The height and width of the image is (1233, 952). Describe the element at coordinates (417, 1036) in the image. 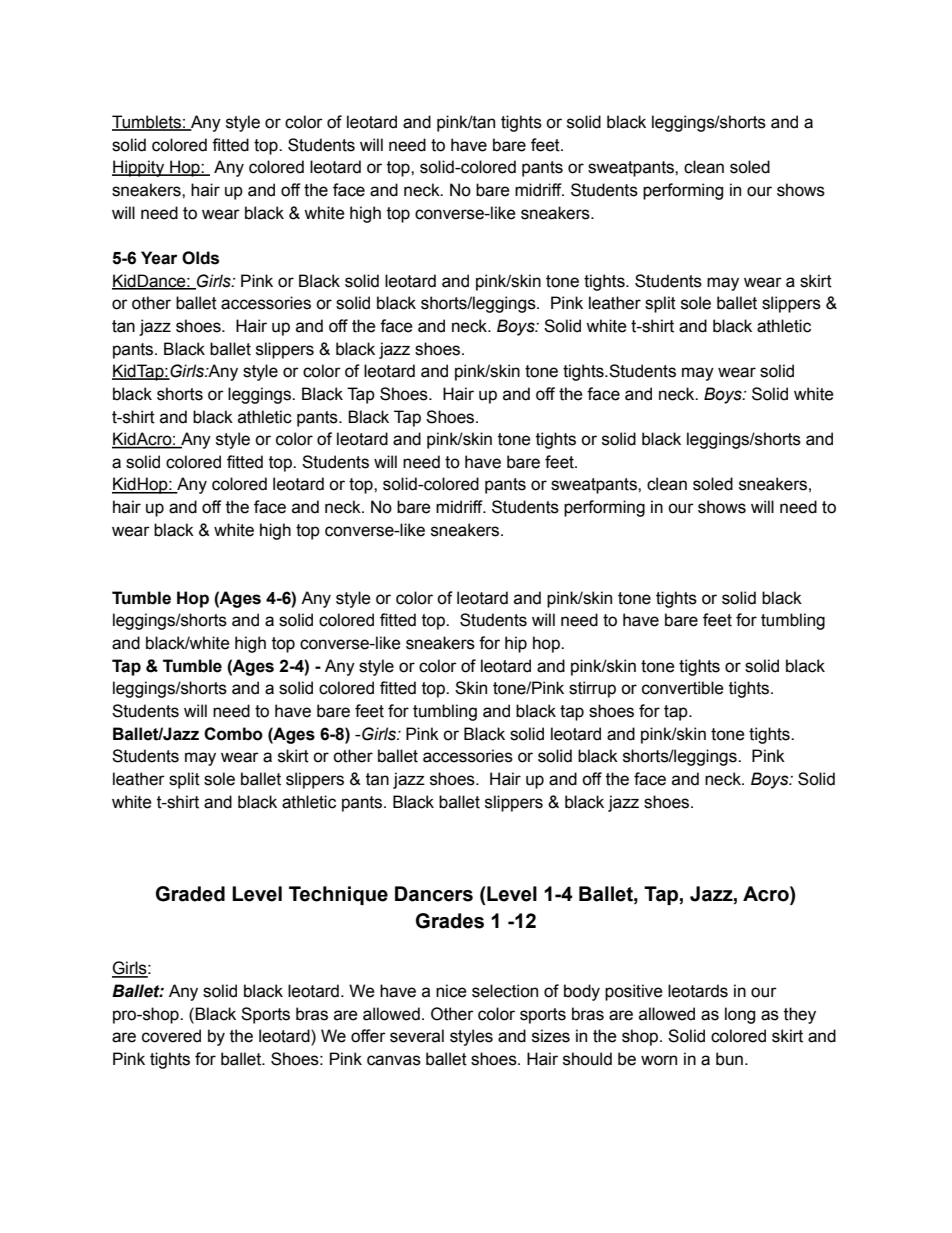

I see `several` at that location.
